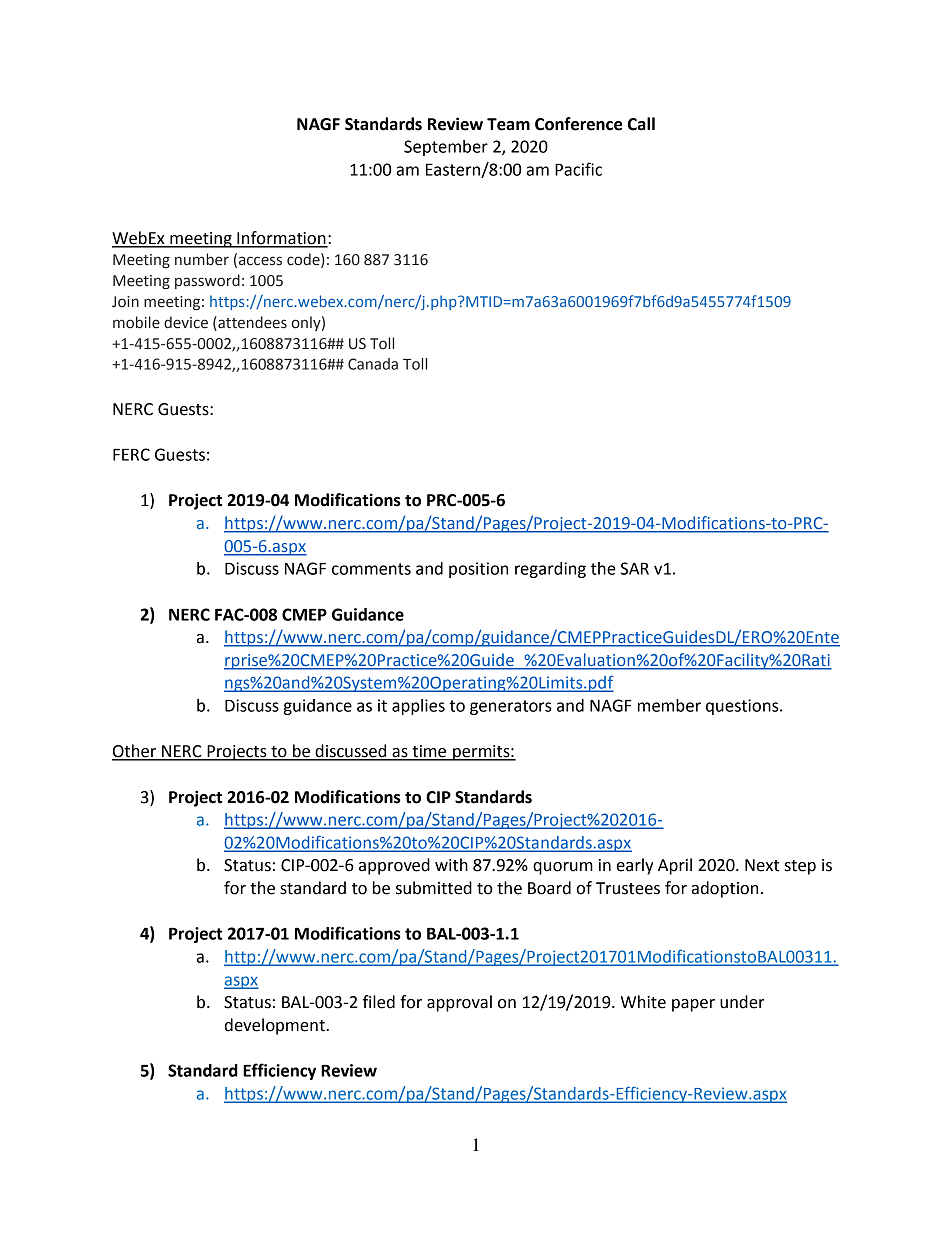  What do you see at coordinates (135, 752) in the document?
I see `Other` at bounding box center [135, 752].
